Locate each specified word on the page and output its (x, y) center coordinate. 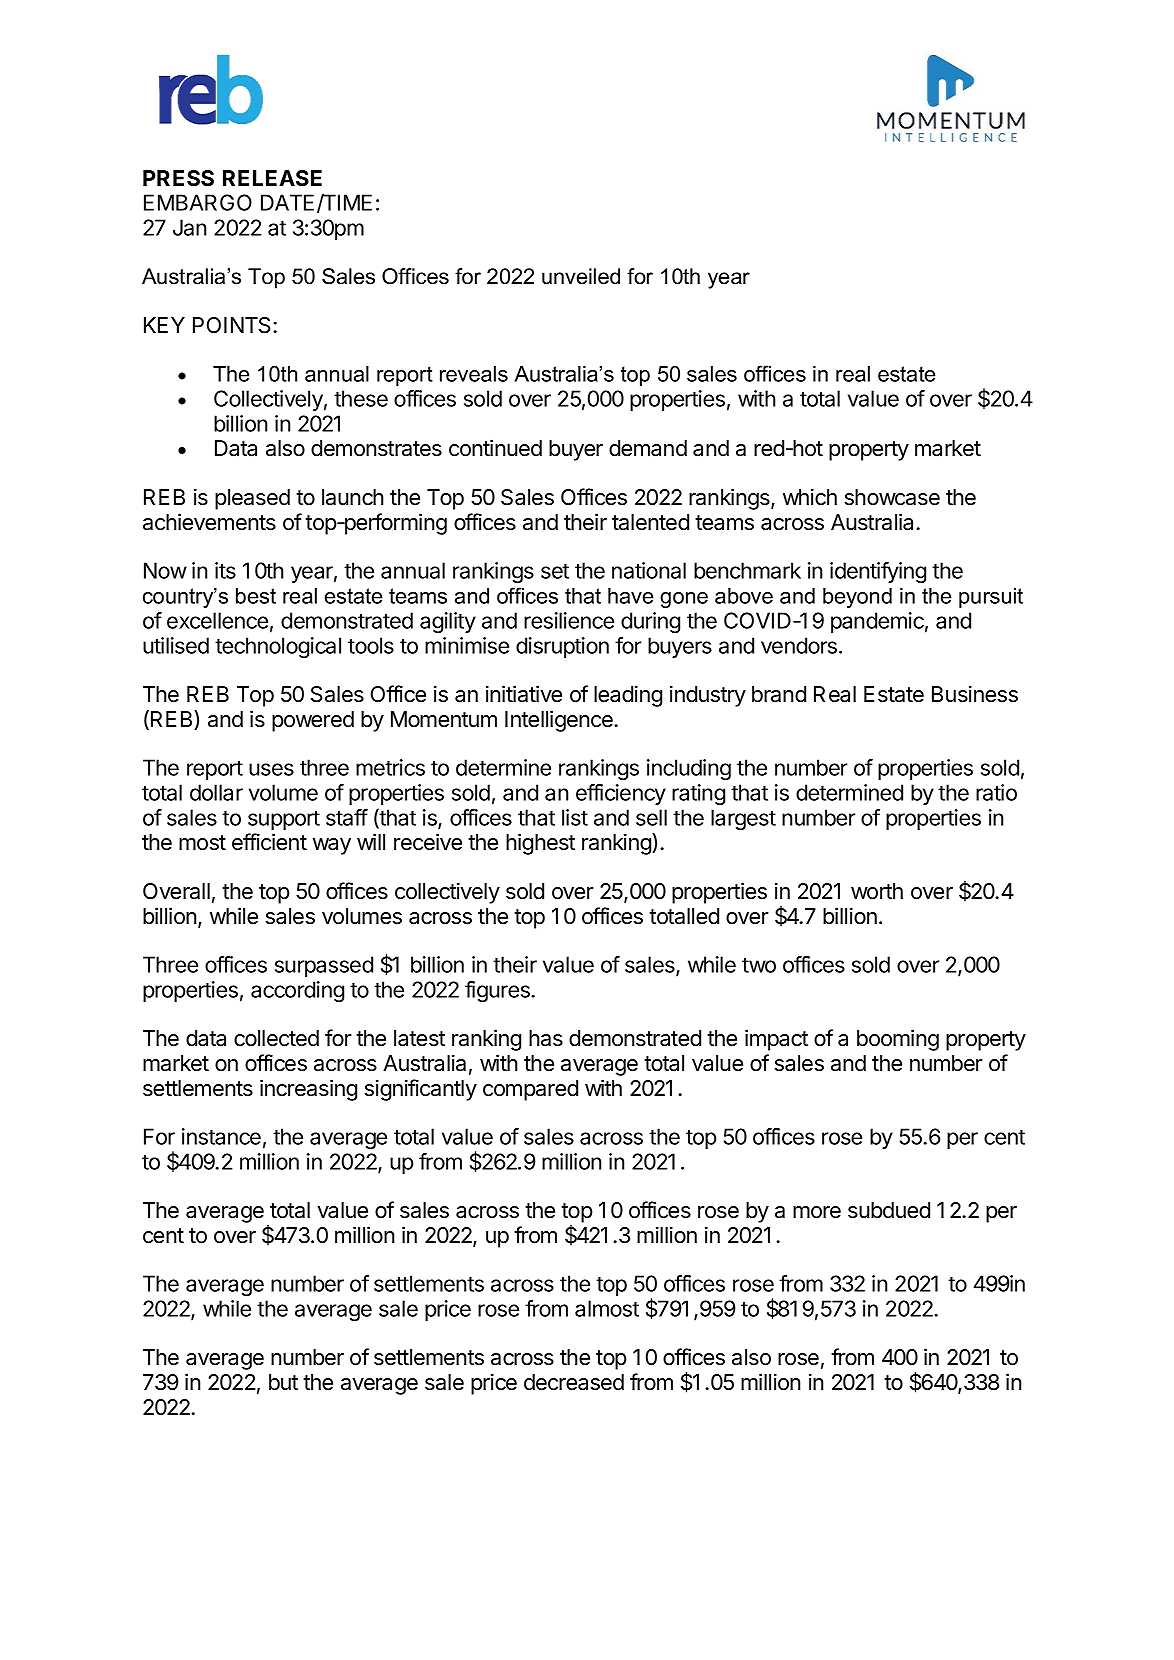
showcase (892, 497)
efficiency (621, 794)
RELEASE (272, 178)
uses (271, 769)
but (283, 1382)
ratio (996, 792)
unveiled (581, 276)
